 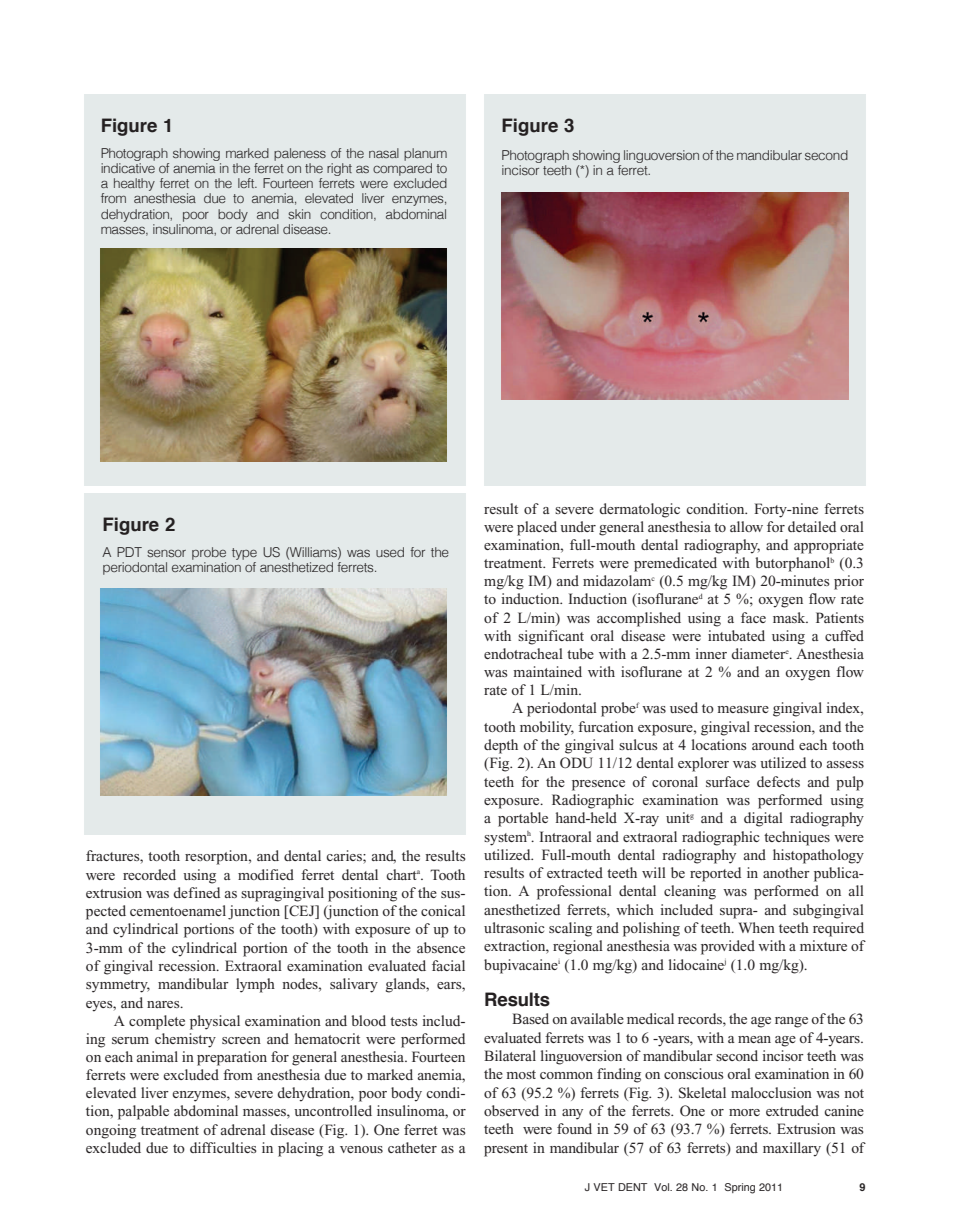 What do you see at coordinates (247, 183) in the page?
I see `left` at bounding box center [247, 183].
